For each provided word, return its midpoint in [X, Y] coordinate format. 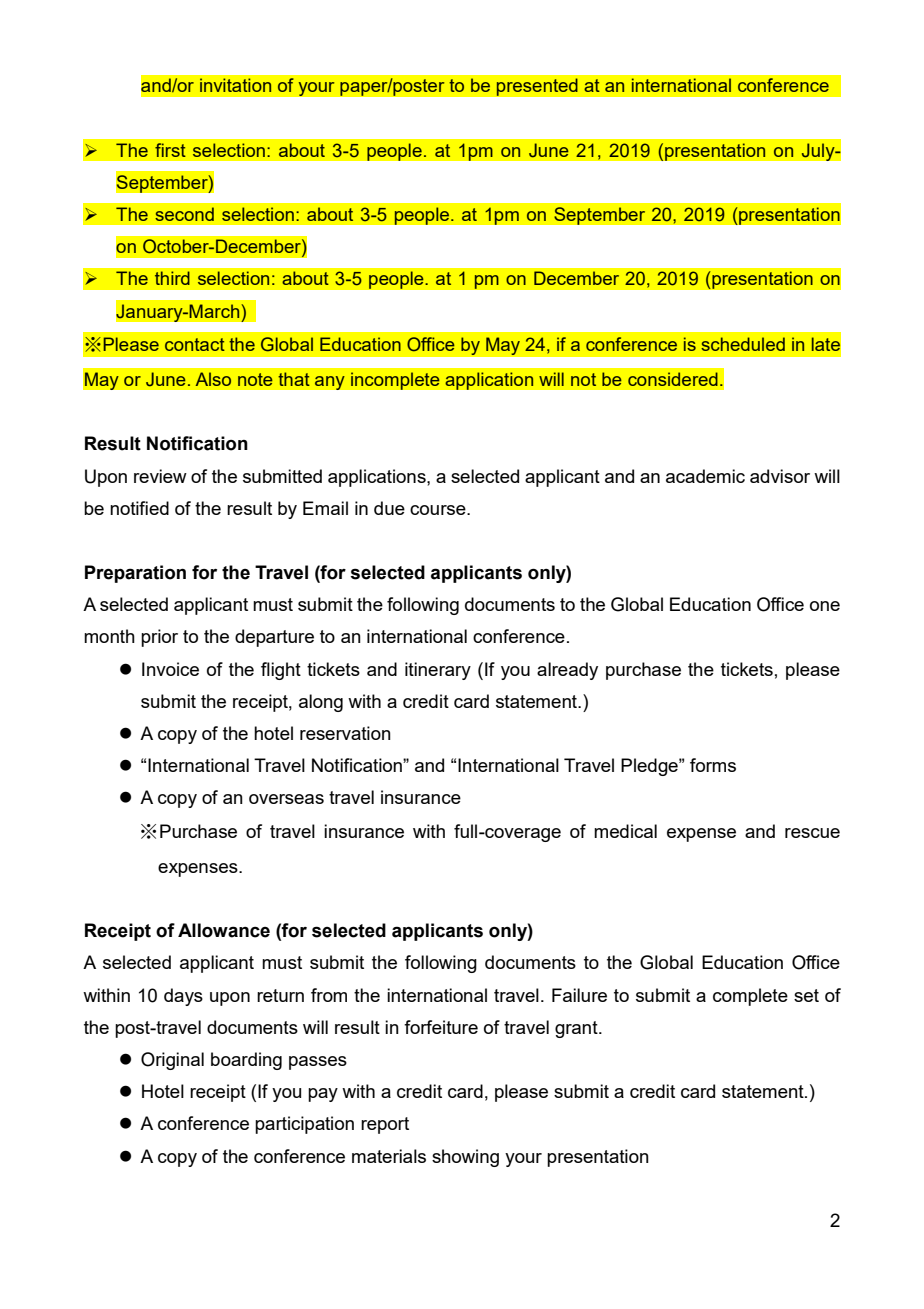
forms [713, 765]
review [160, 476]
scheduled [743, 344]
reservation [345, 733]
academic [705, 476]
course [439, 510]
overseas [286, 799]
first [170, 150]
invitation [235, 85]
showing [465, 1158]
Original [172, 1061]
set [806, 995]
